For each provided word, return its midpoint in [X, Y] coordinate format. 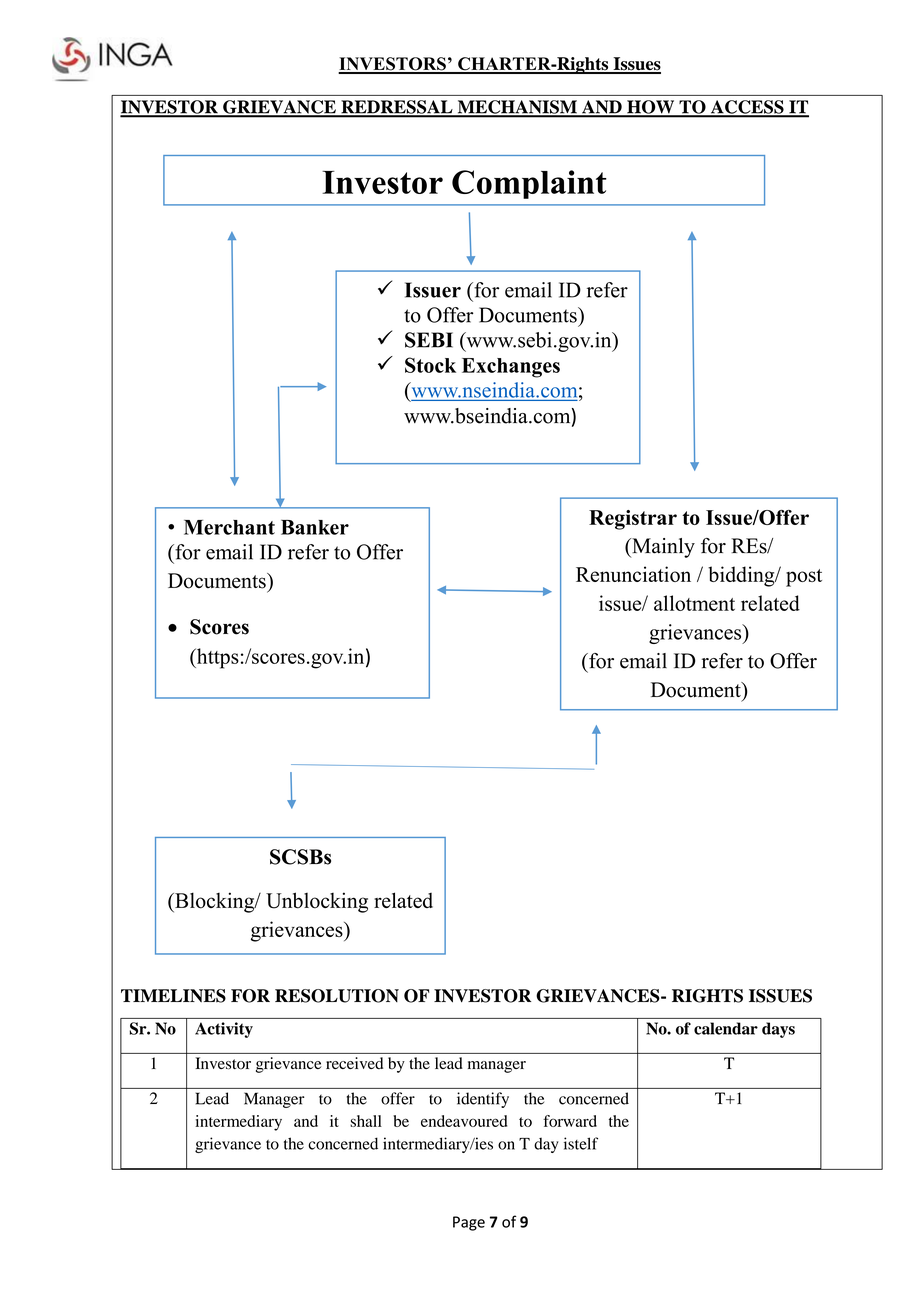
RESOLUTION [337, 996]
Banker [315, 527]
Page [469, 1223]
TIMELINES [173, 996]
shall [366, 1121]
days [778, 1030]
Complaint [529, 184]
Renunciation [633, 574]
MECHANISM [517, 108]
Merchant [229, 527]
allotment [694, 603]
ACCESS [747, 108]
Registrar [633, 520]
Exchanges [511, 368]
